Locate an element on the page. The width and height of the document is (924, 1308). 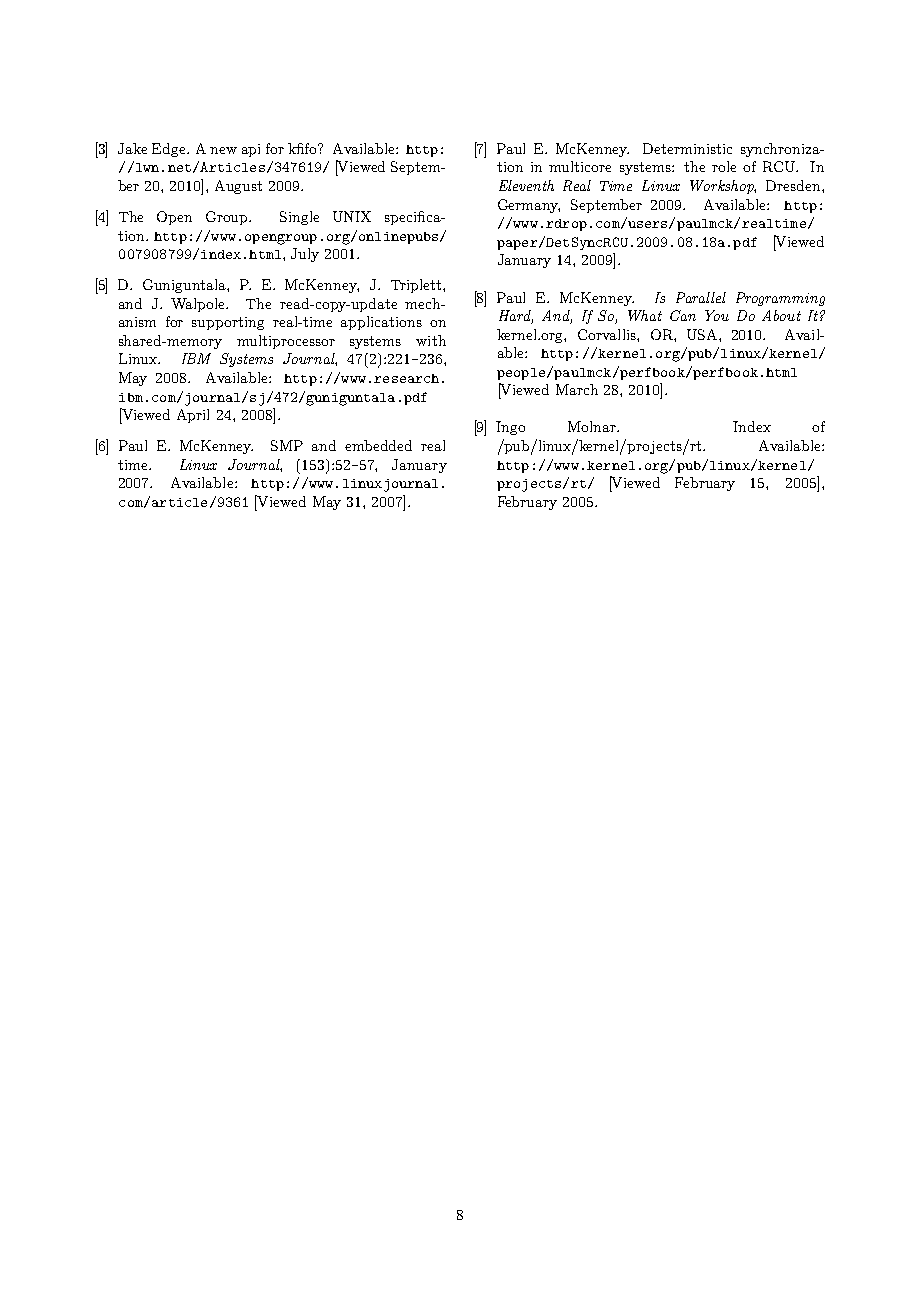
embedded is located at coordinates (378, 445).
